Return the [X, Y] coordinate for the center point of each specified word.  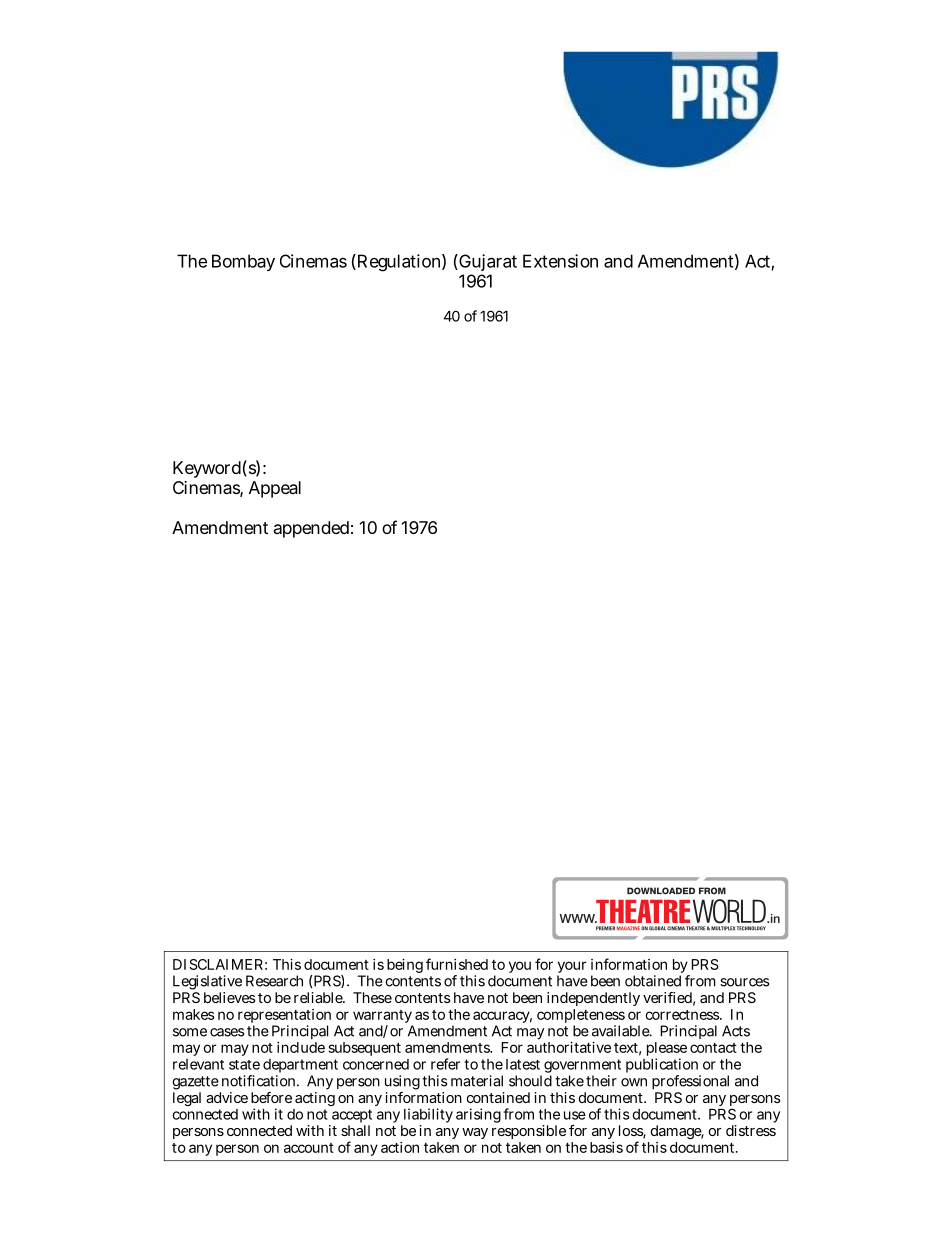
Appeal [275, 489]
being [405, 966]
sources [744, 982]
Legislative [207, 984]
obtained [653, 981]
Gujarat [487, 264]
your [571, 968]
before [271, 1097]
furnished [457, 964]
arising [478, 1115]
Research [274, 981]
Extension [560, 261]
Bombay [243, 262]
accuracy [502, 1018]
